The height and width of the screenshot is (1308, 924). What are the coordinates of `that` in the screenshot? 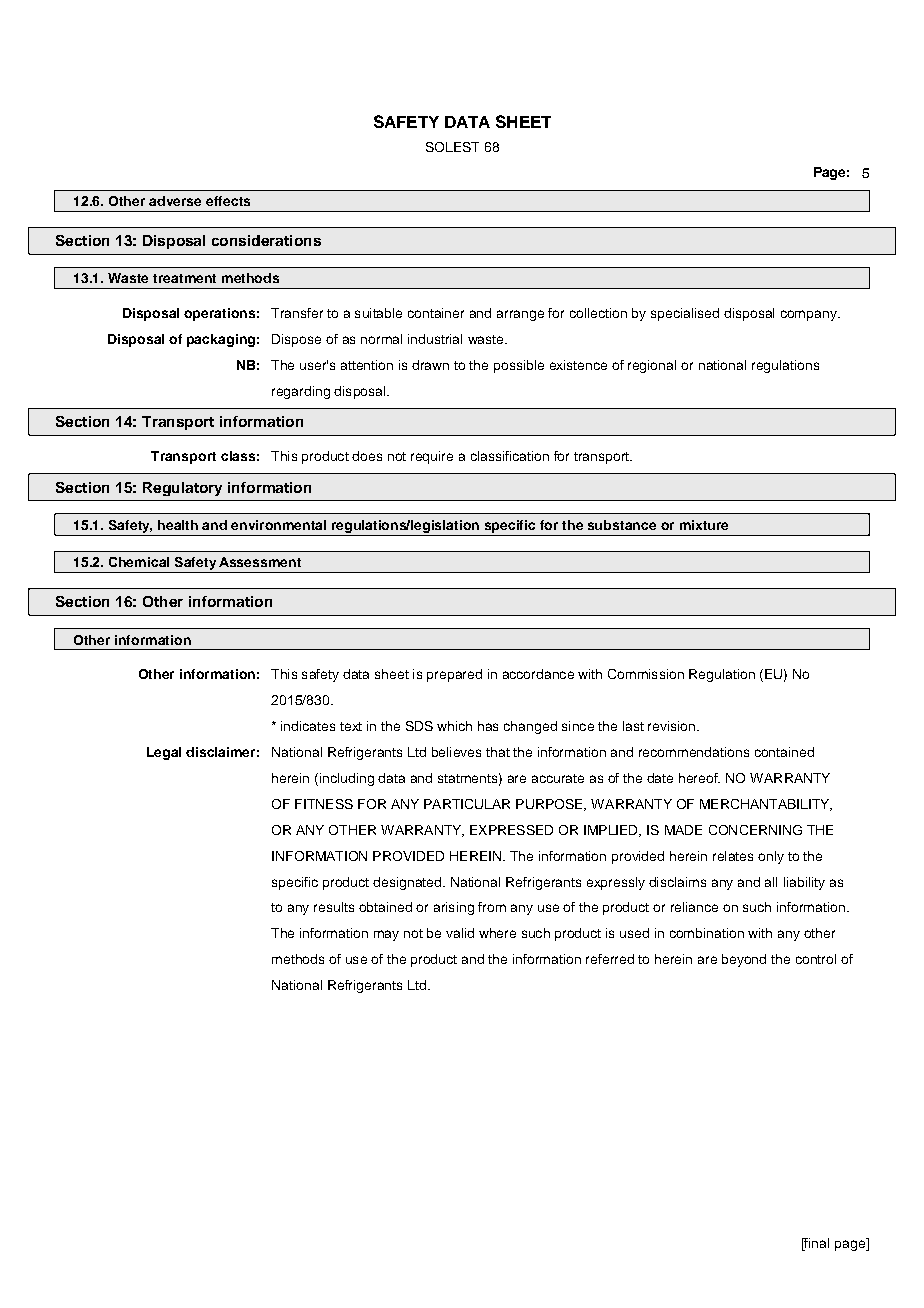 It's located at (498, 752).
